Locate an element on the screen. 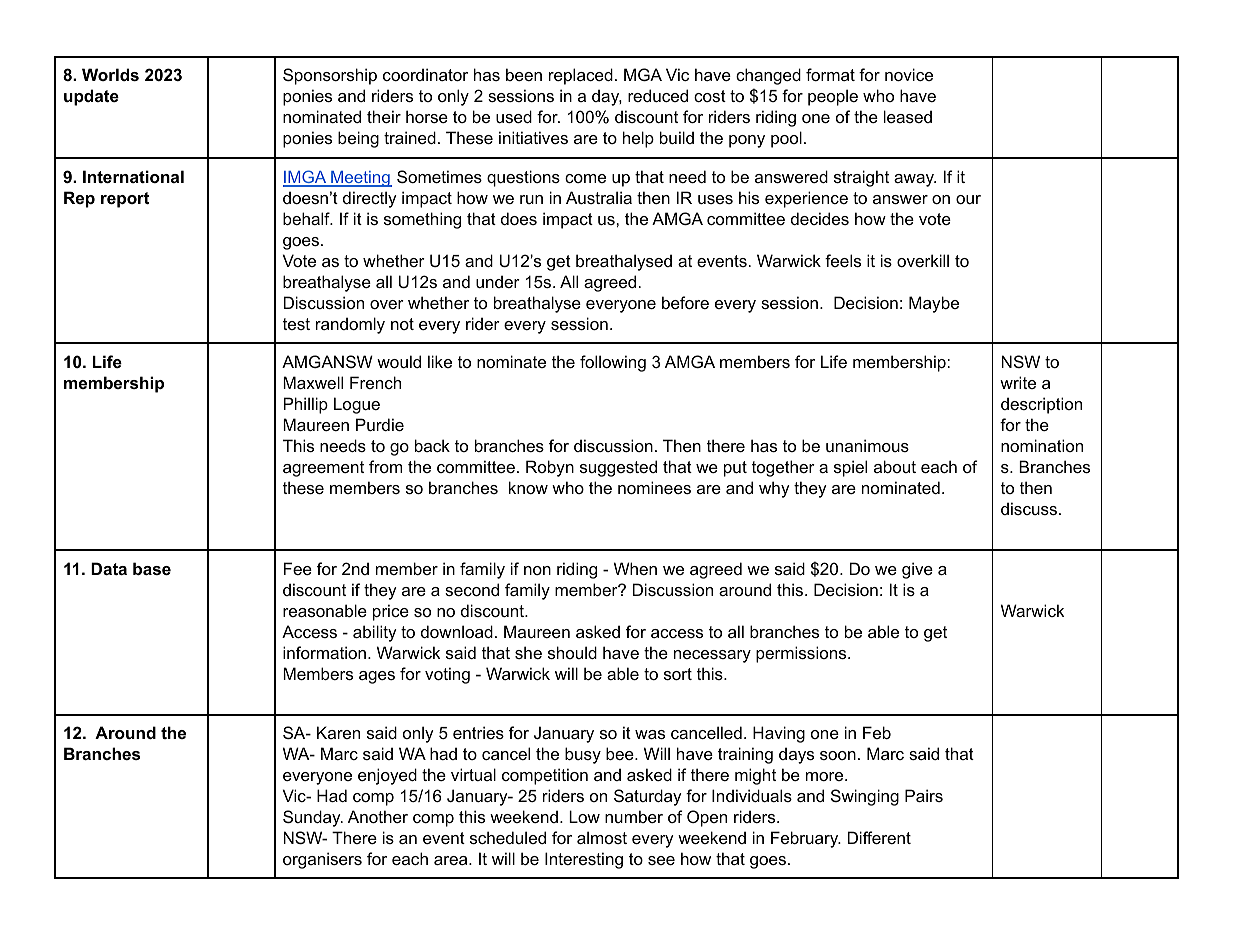  under is located at coordinates (498, 281).
